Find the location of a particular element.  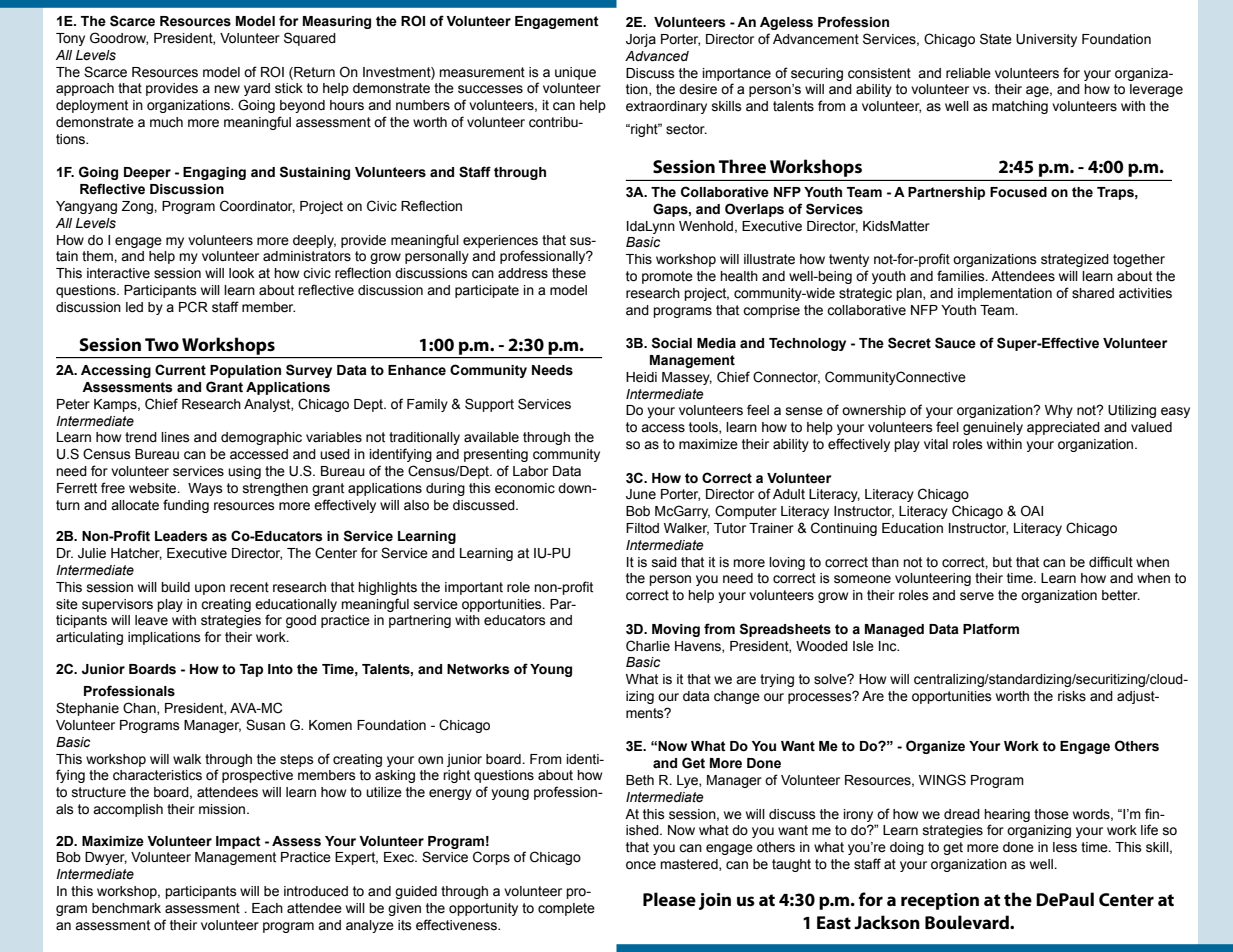

new is located at coordinates (227, 89).
